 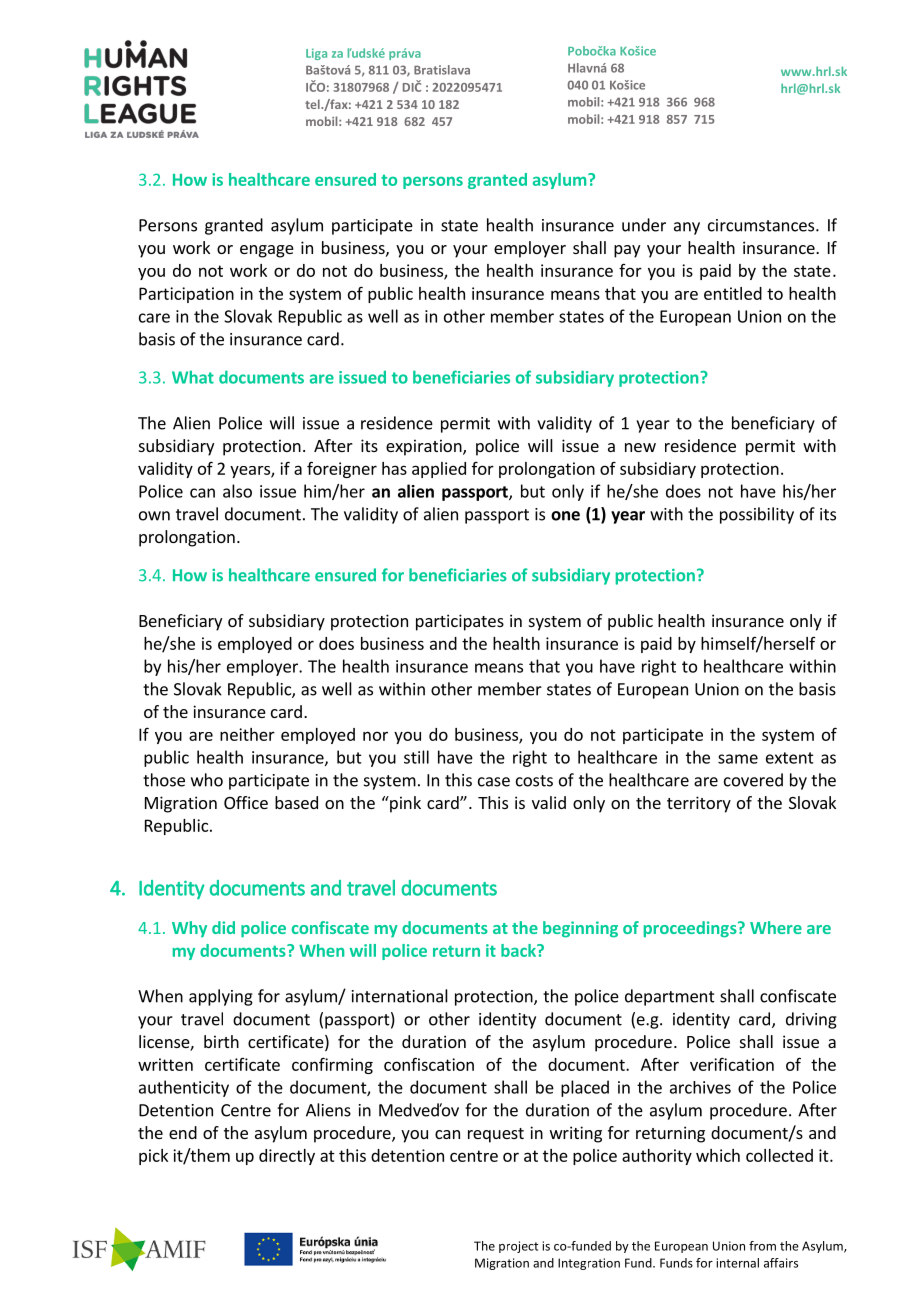 What do you see at coordinates (247, 734) in the page?
I see `neither` at bounding box center [247, 734].
